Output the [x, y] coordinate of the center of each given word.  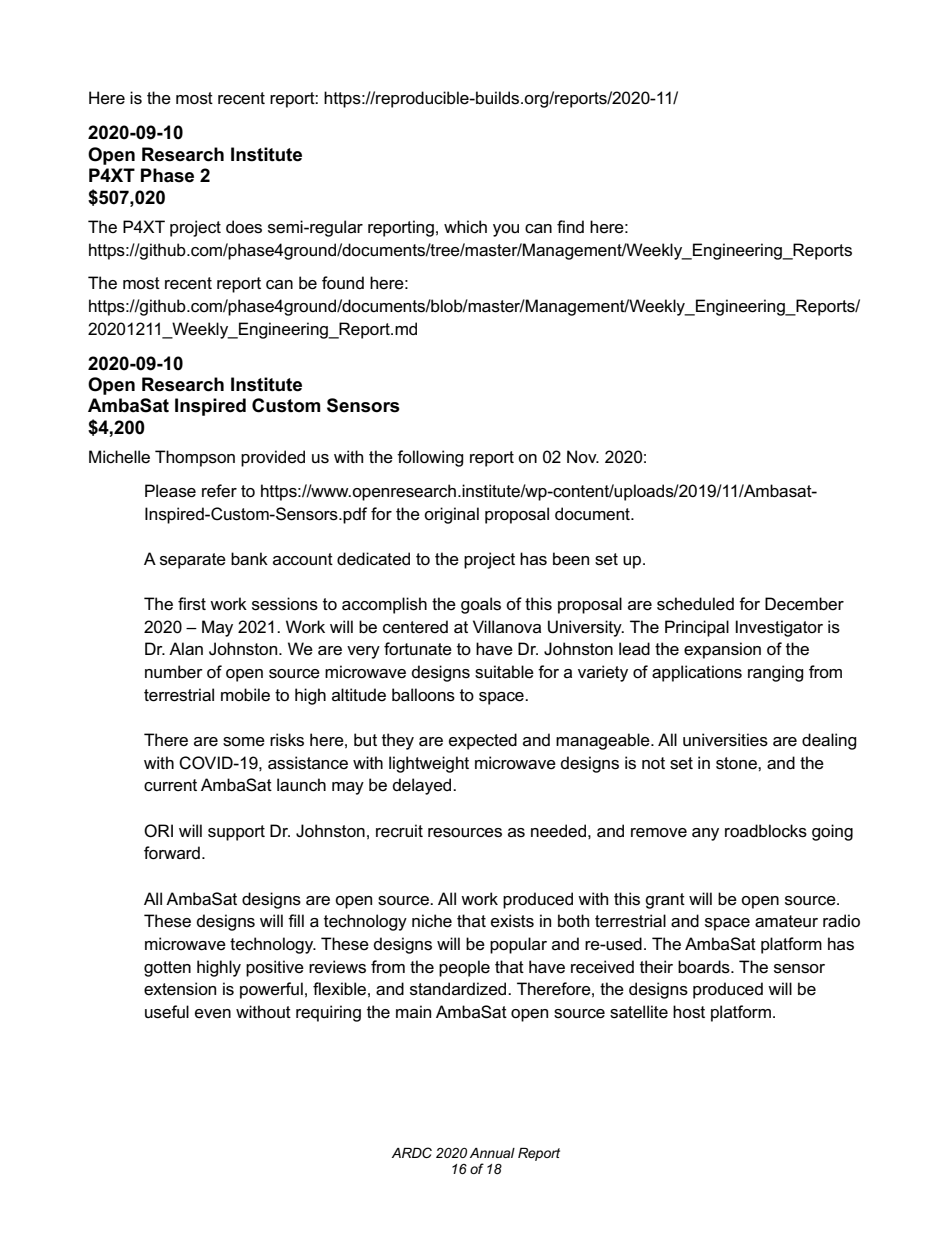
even [213, 1014]
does [244, 227]
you [506, 230]
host [689, 1012]
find [570, 226]
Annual [492, 1153]
